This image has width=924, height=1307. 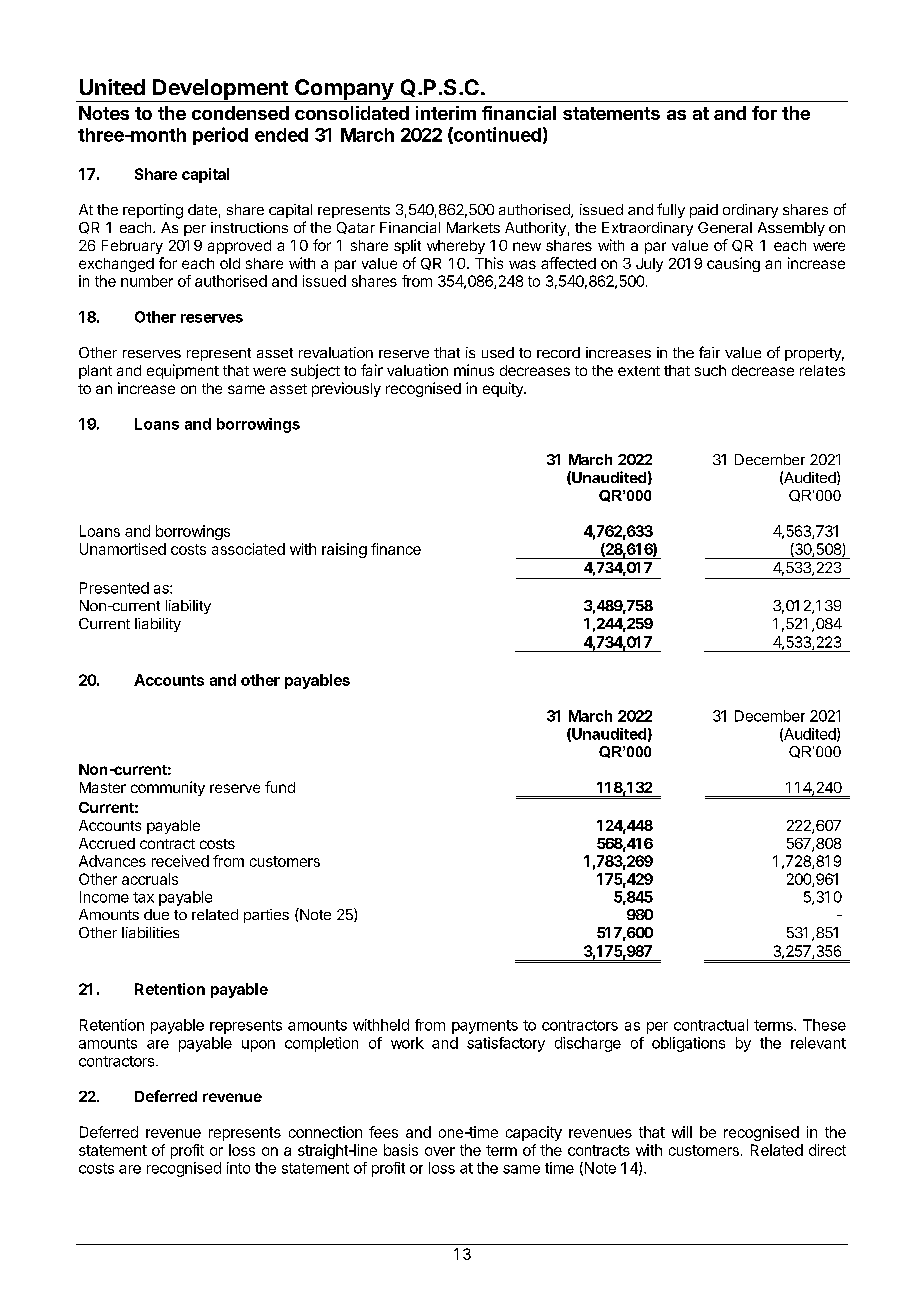 I want to click on received, so click(x=180, y=861).
